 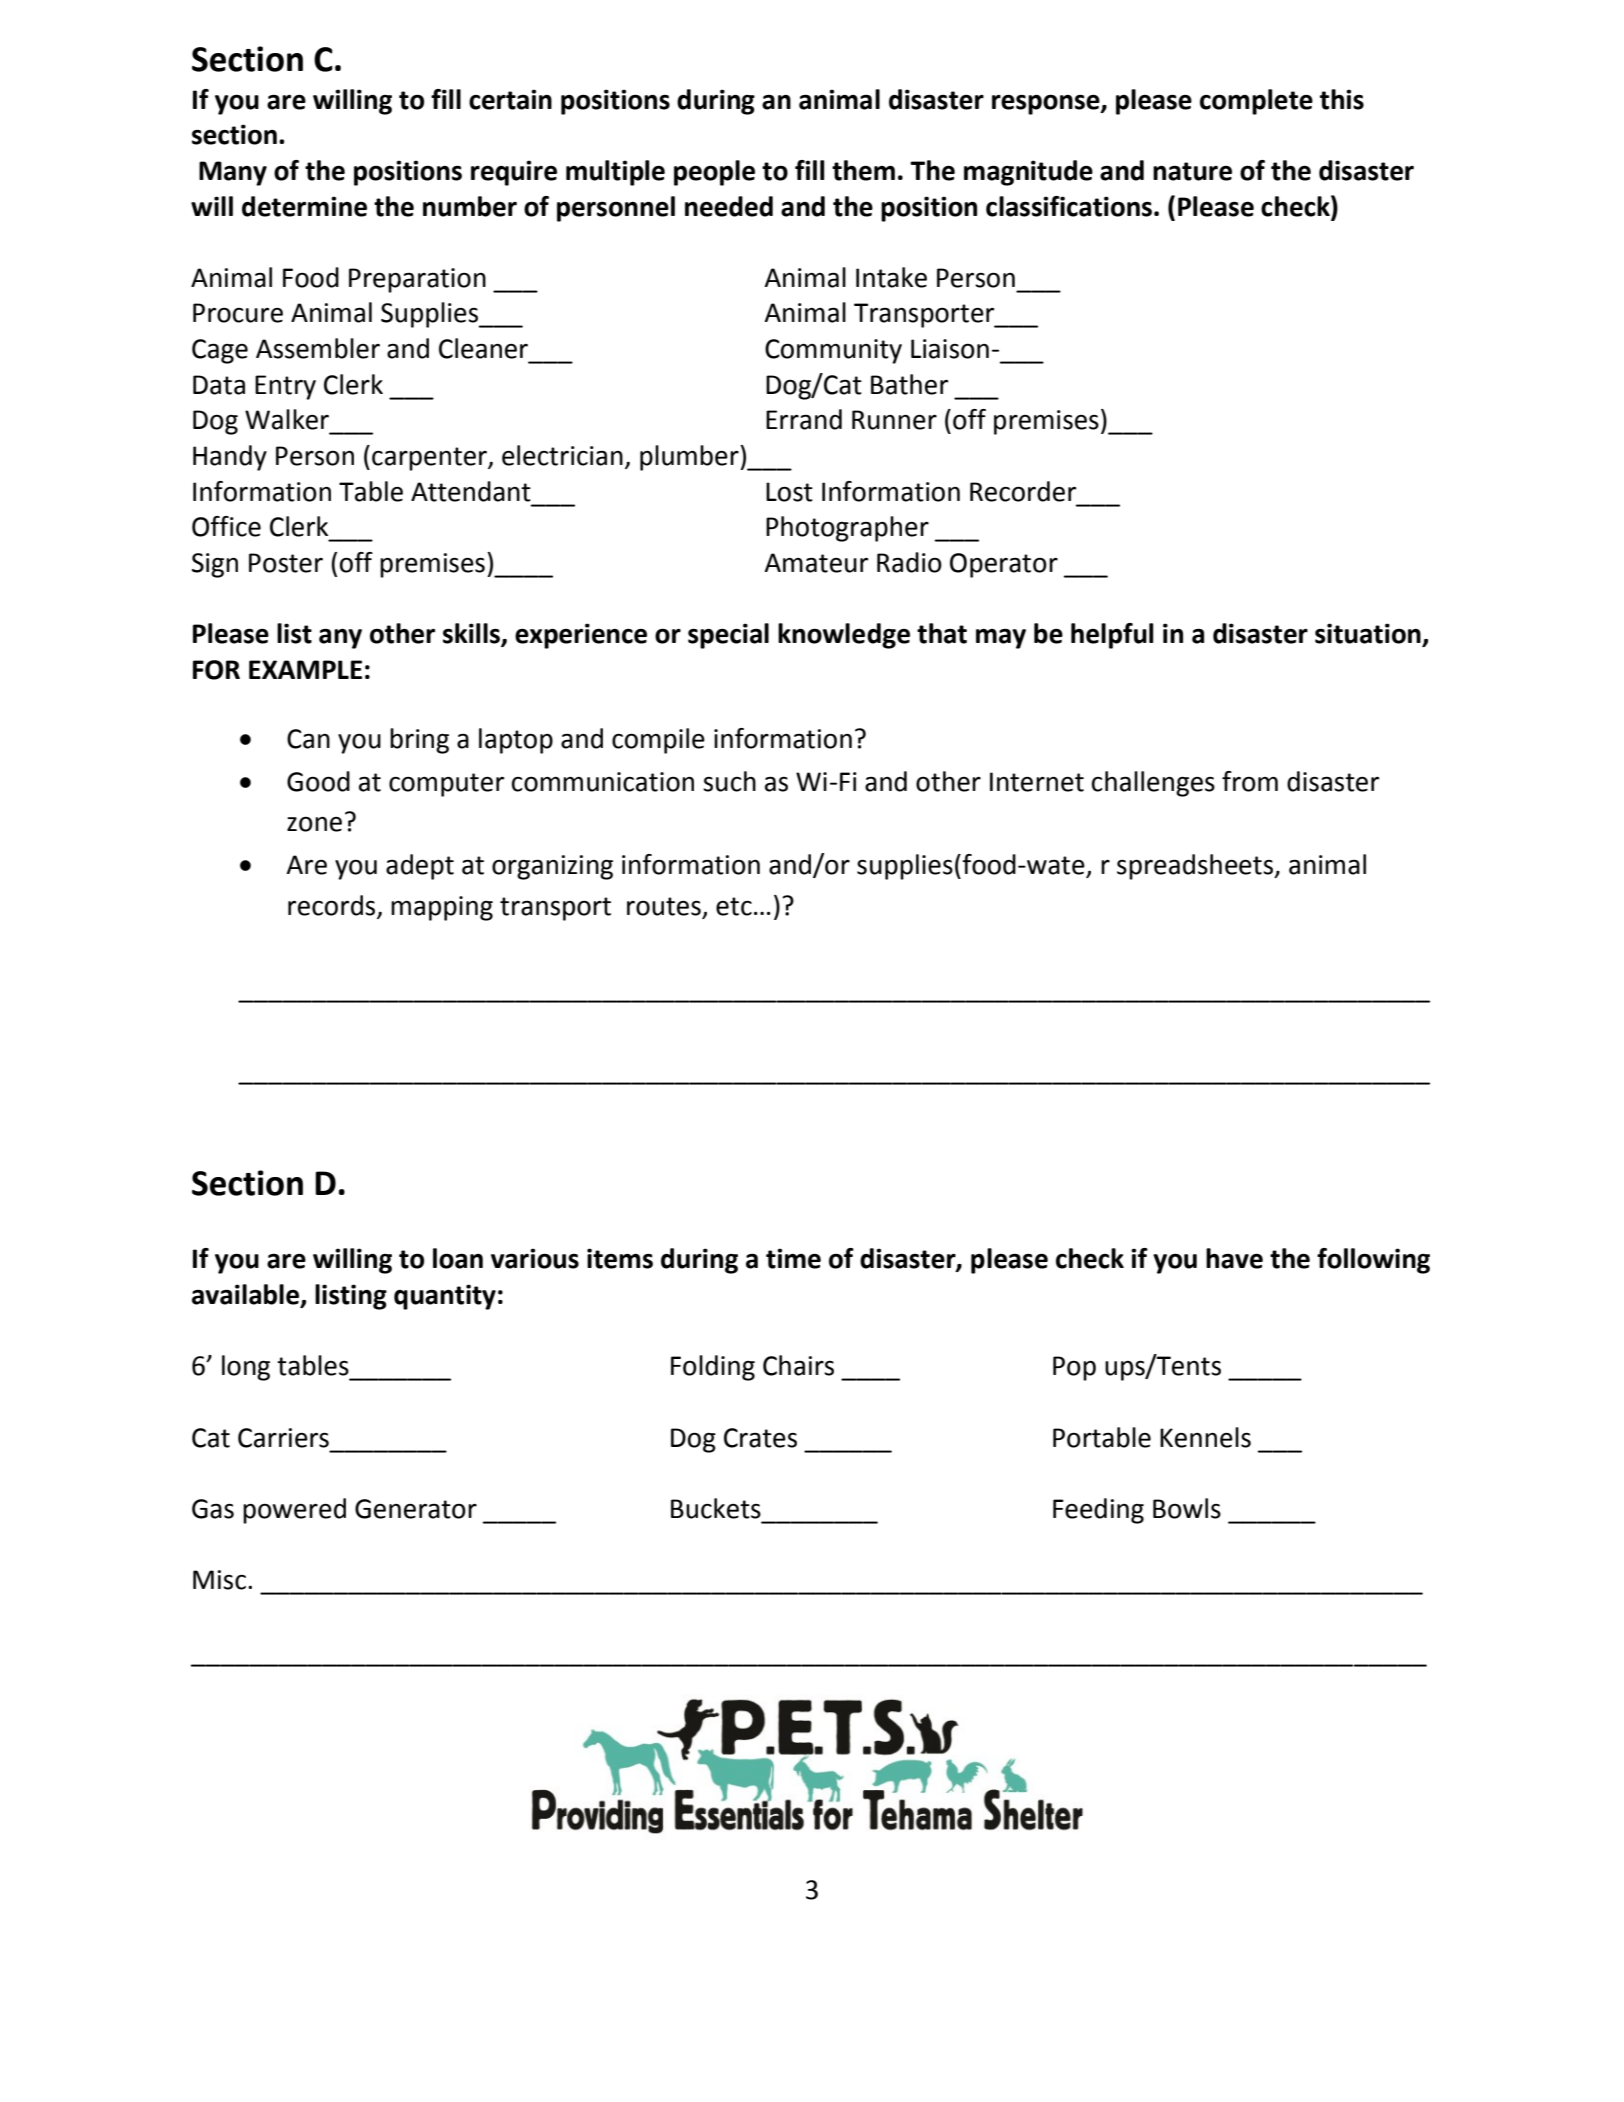 I want to click on them, so click(x=863, y=170).
